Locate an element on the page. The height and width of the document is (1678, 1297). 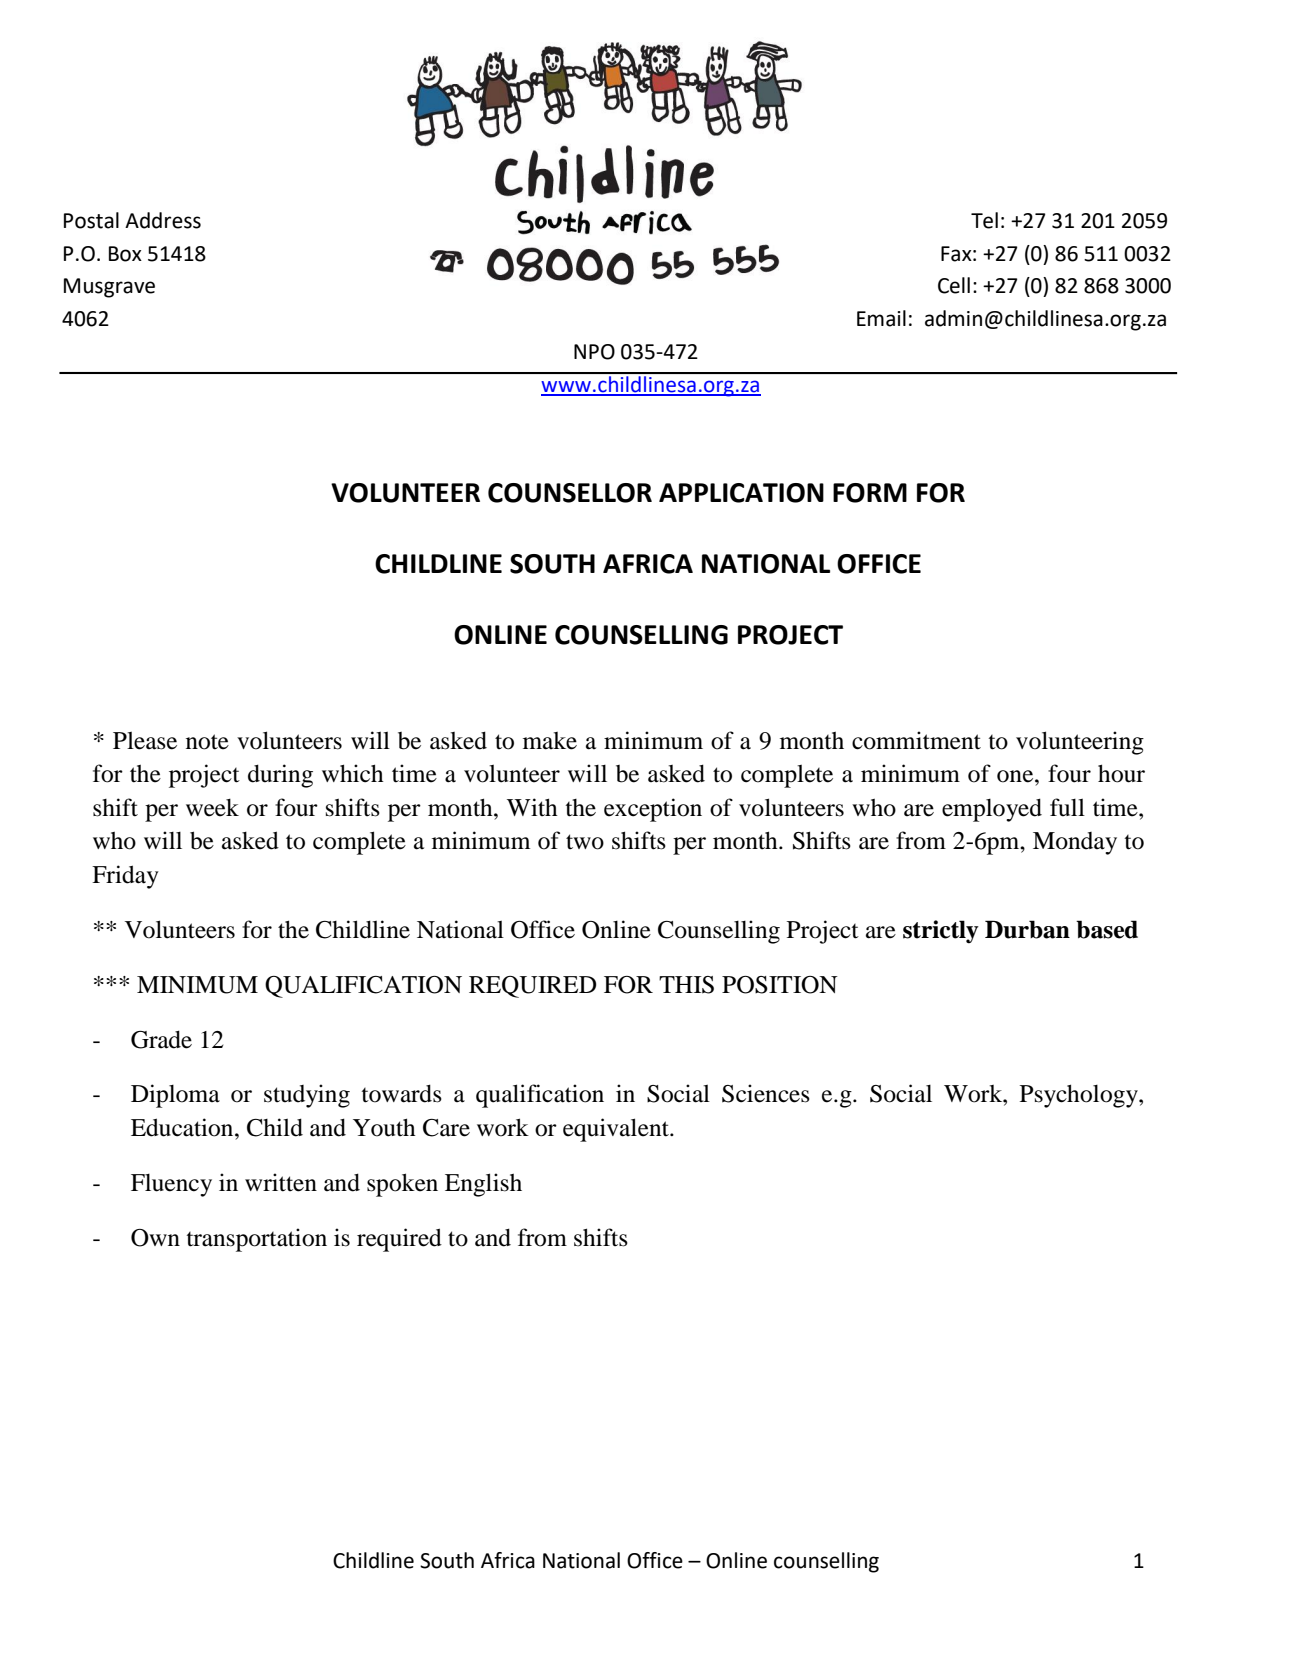
FORM is located at coordinates (870, 493).
